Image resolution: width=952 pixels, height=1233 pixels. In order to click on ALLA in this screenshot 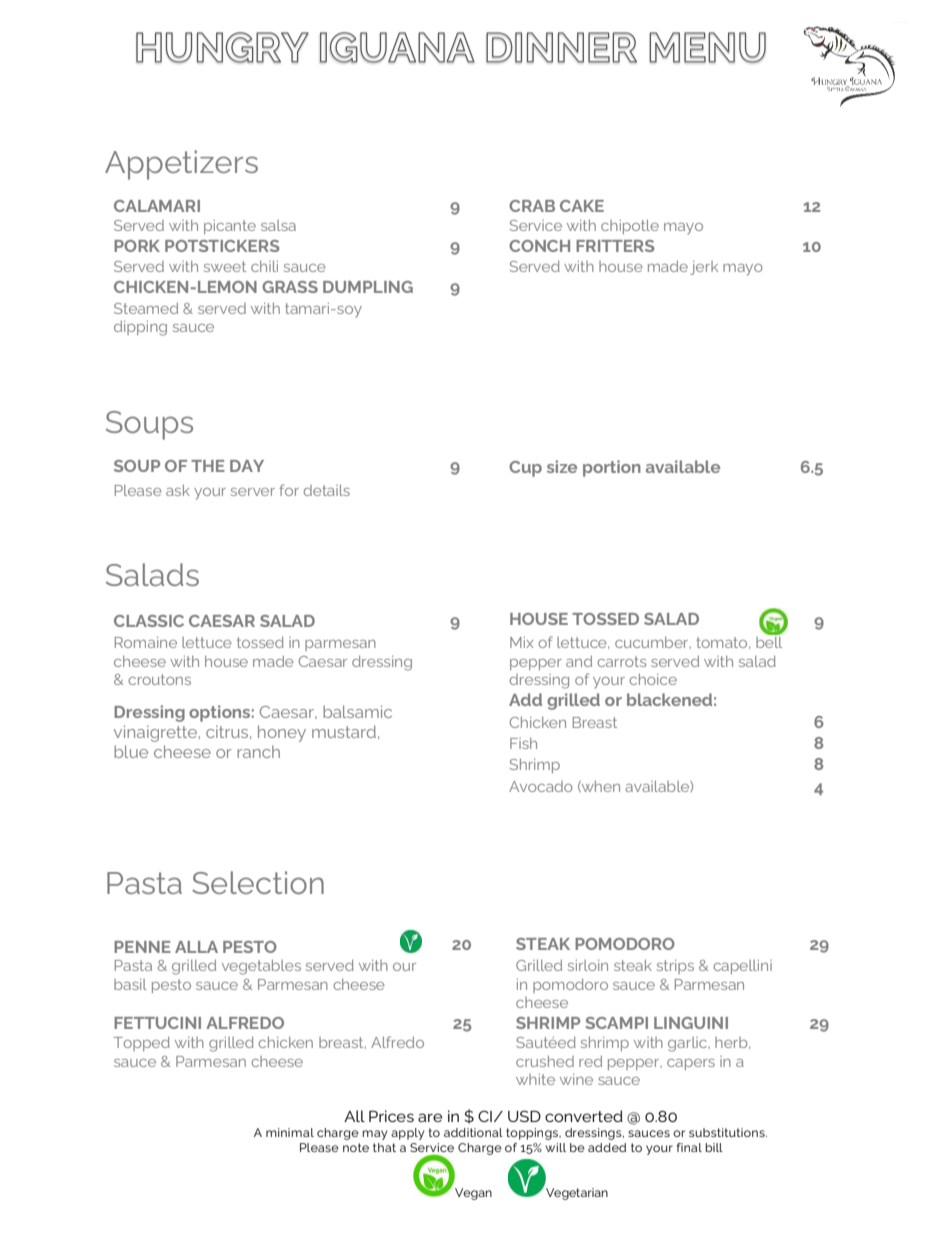, I will do `click(196, 947)`.
